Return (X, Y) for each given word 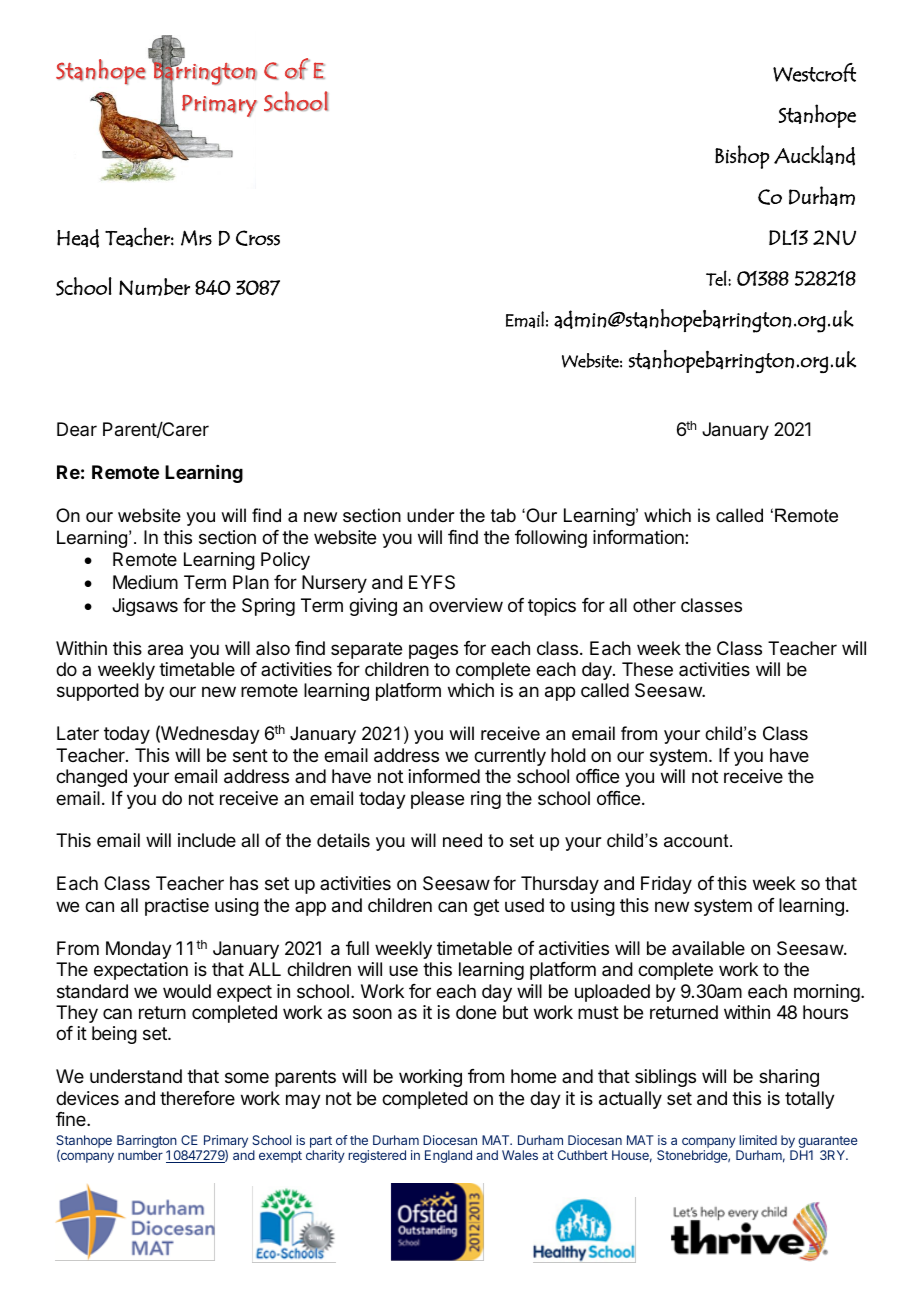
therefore (197, 1098)
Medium (145, 582)
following (551, 539)
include (207, 840)
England (448, 1156)
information (639, 537)
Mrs (196, 238)
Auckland (814, 155)
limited (758, 1140)
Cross (258, 238)
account (697, 841)
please (437, 800)
